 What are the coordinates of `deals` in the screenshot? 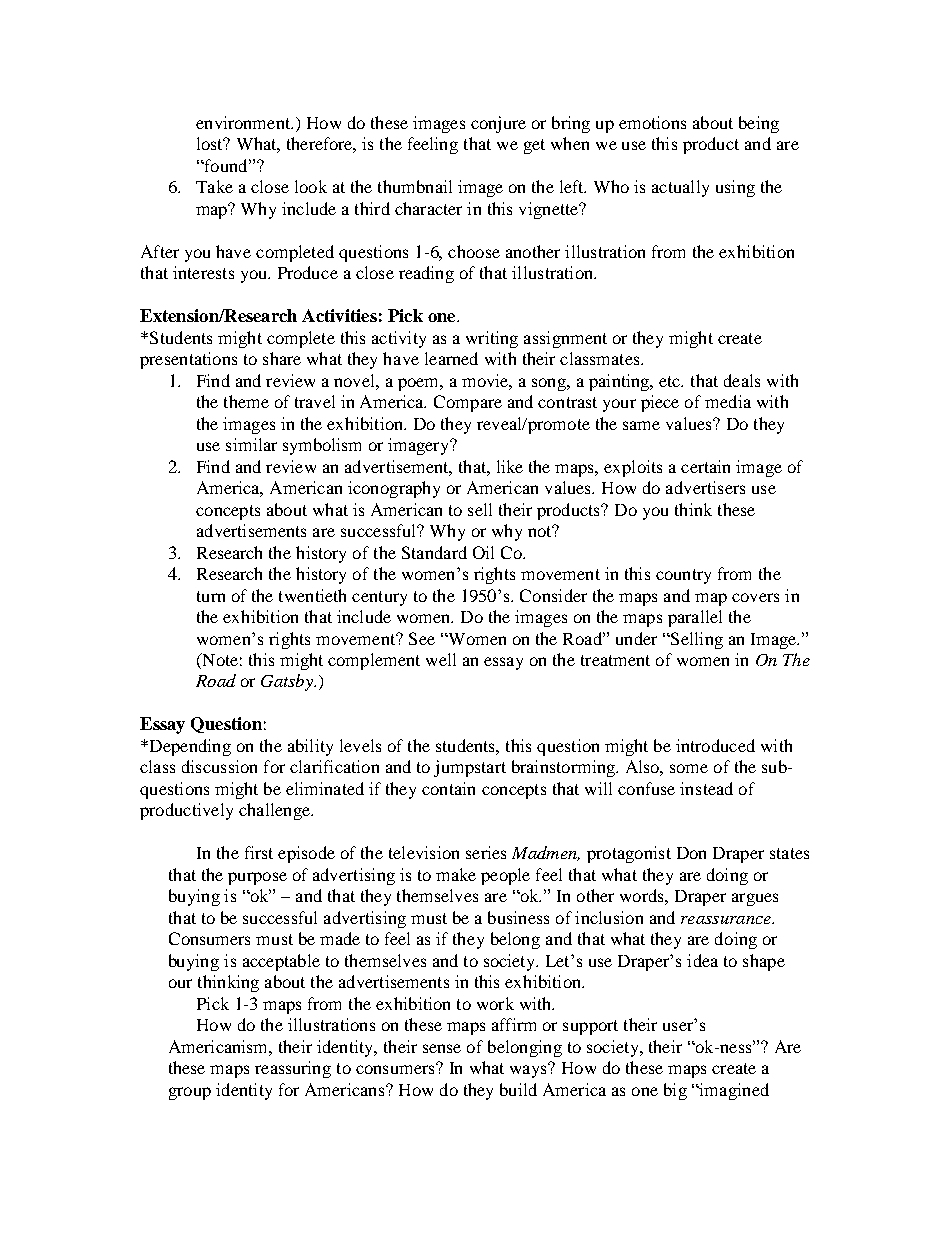 It's located at (742, 380).
